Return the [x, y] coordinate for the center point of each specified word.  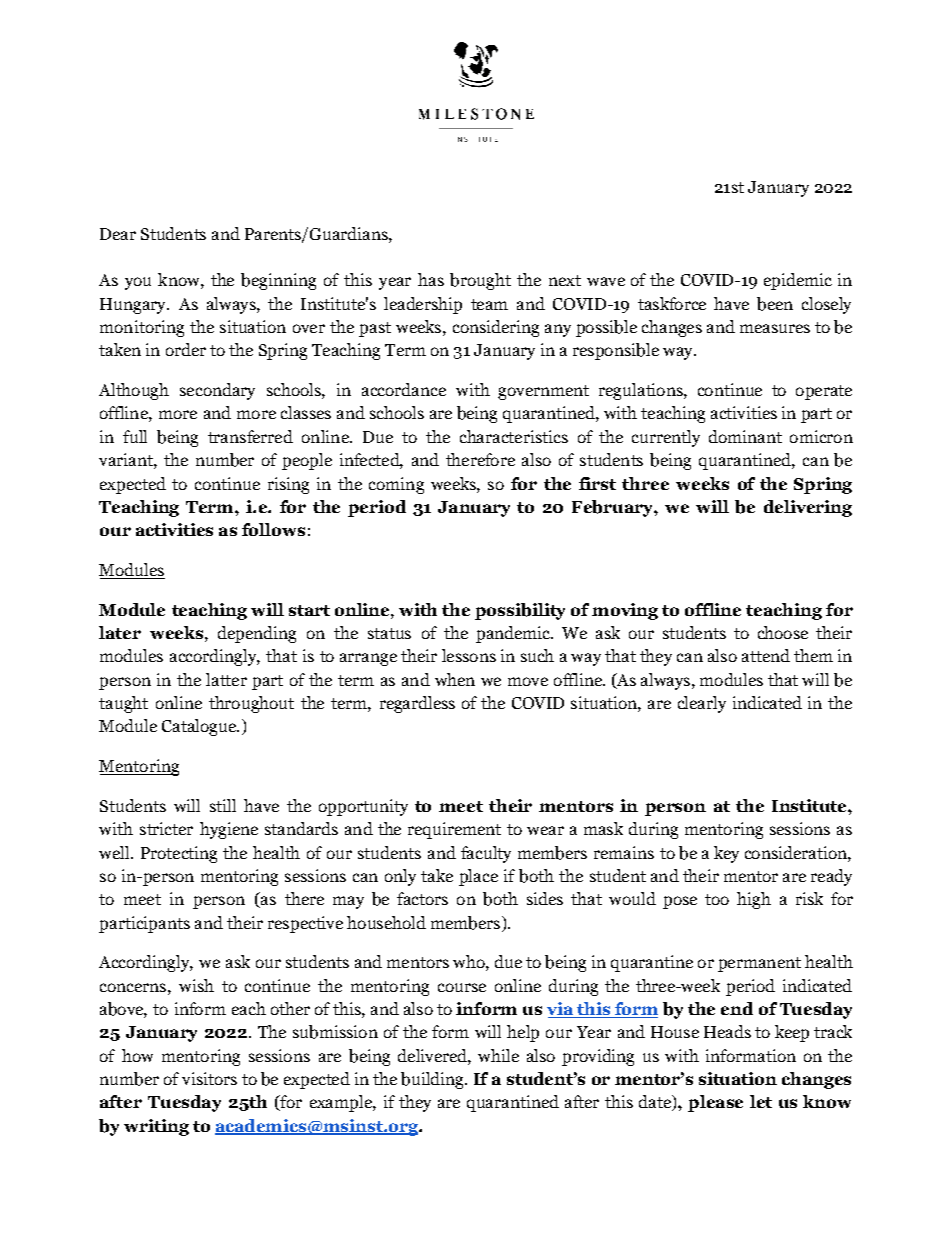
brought [480, 281]
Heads [727, 1031]
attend [766, 655]
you [138, 283]
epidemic [798, 281]
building [433, 1080]
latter [226, 679]
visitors [209, 1078]
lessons [469, 655]
